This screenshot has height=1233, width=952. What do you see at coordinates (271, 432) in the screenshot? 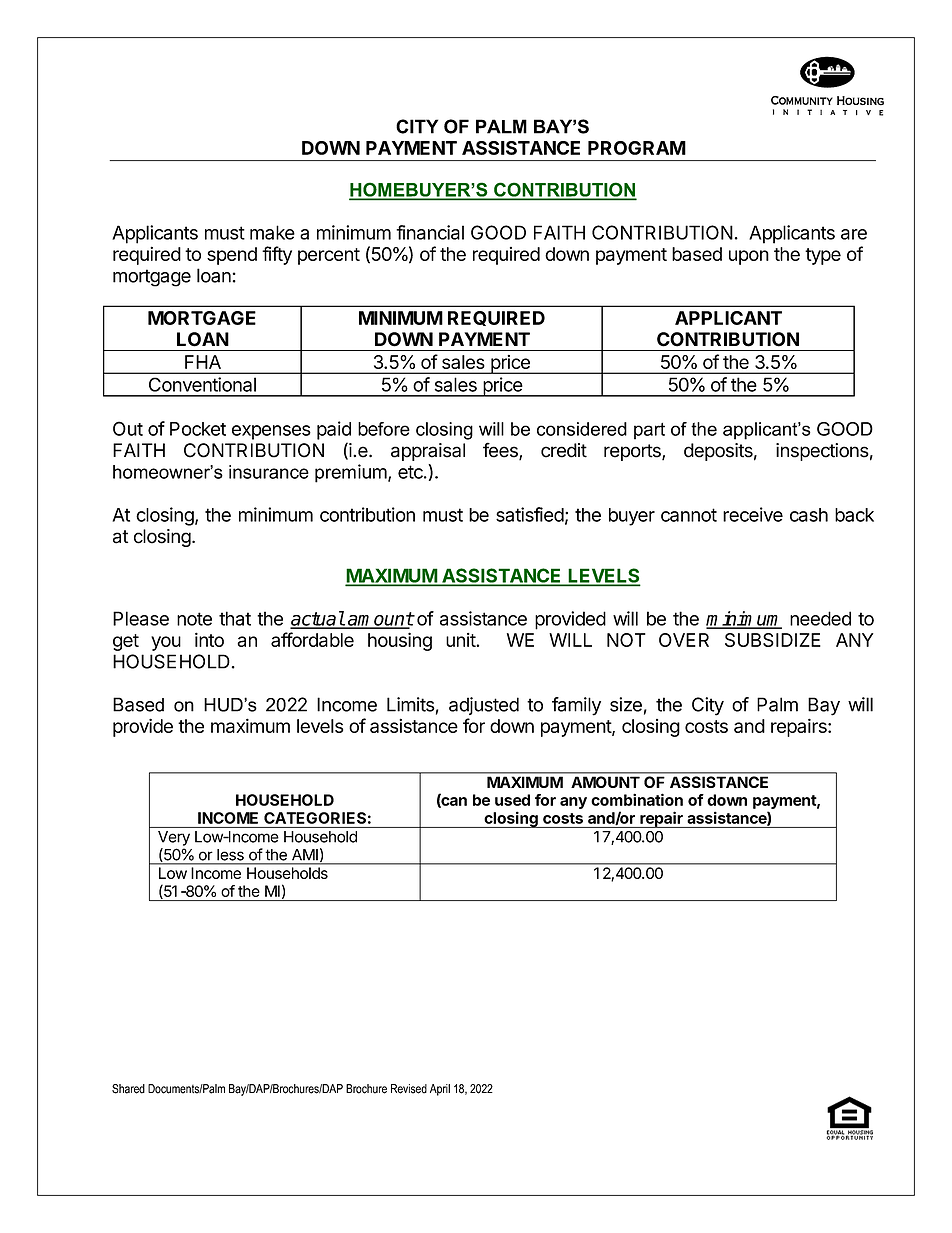
I see `expenses` at bounding box center [271, 432].
